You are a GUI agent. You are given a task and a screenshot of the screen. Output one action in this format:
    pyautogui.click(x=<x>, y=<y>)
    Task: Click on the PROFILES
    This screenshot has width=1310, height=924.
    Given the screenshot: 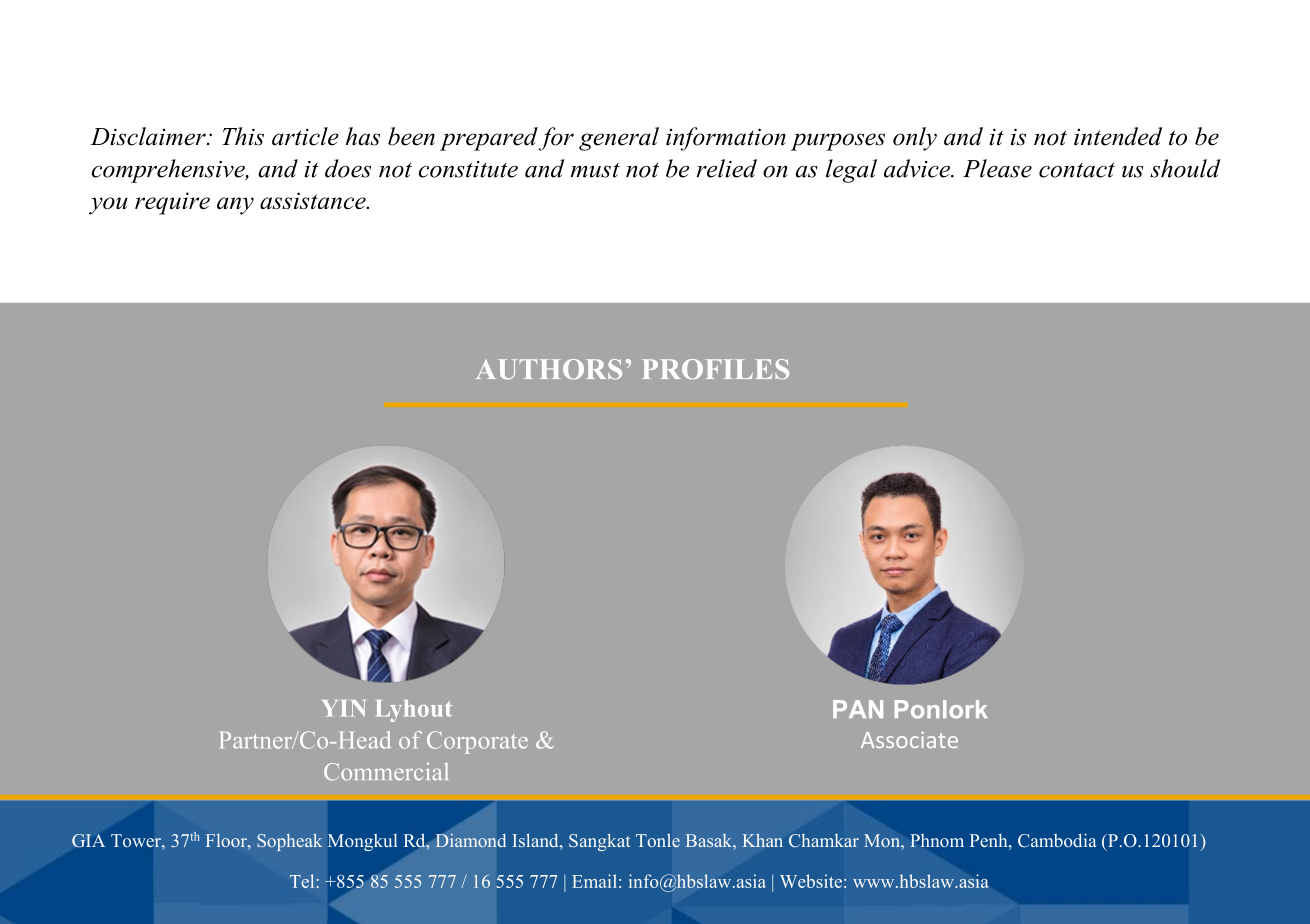 What is the action you would take?
    pyautogui.click(x=715, y=369)
